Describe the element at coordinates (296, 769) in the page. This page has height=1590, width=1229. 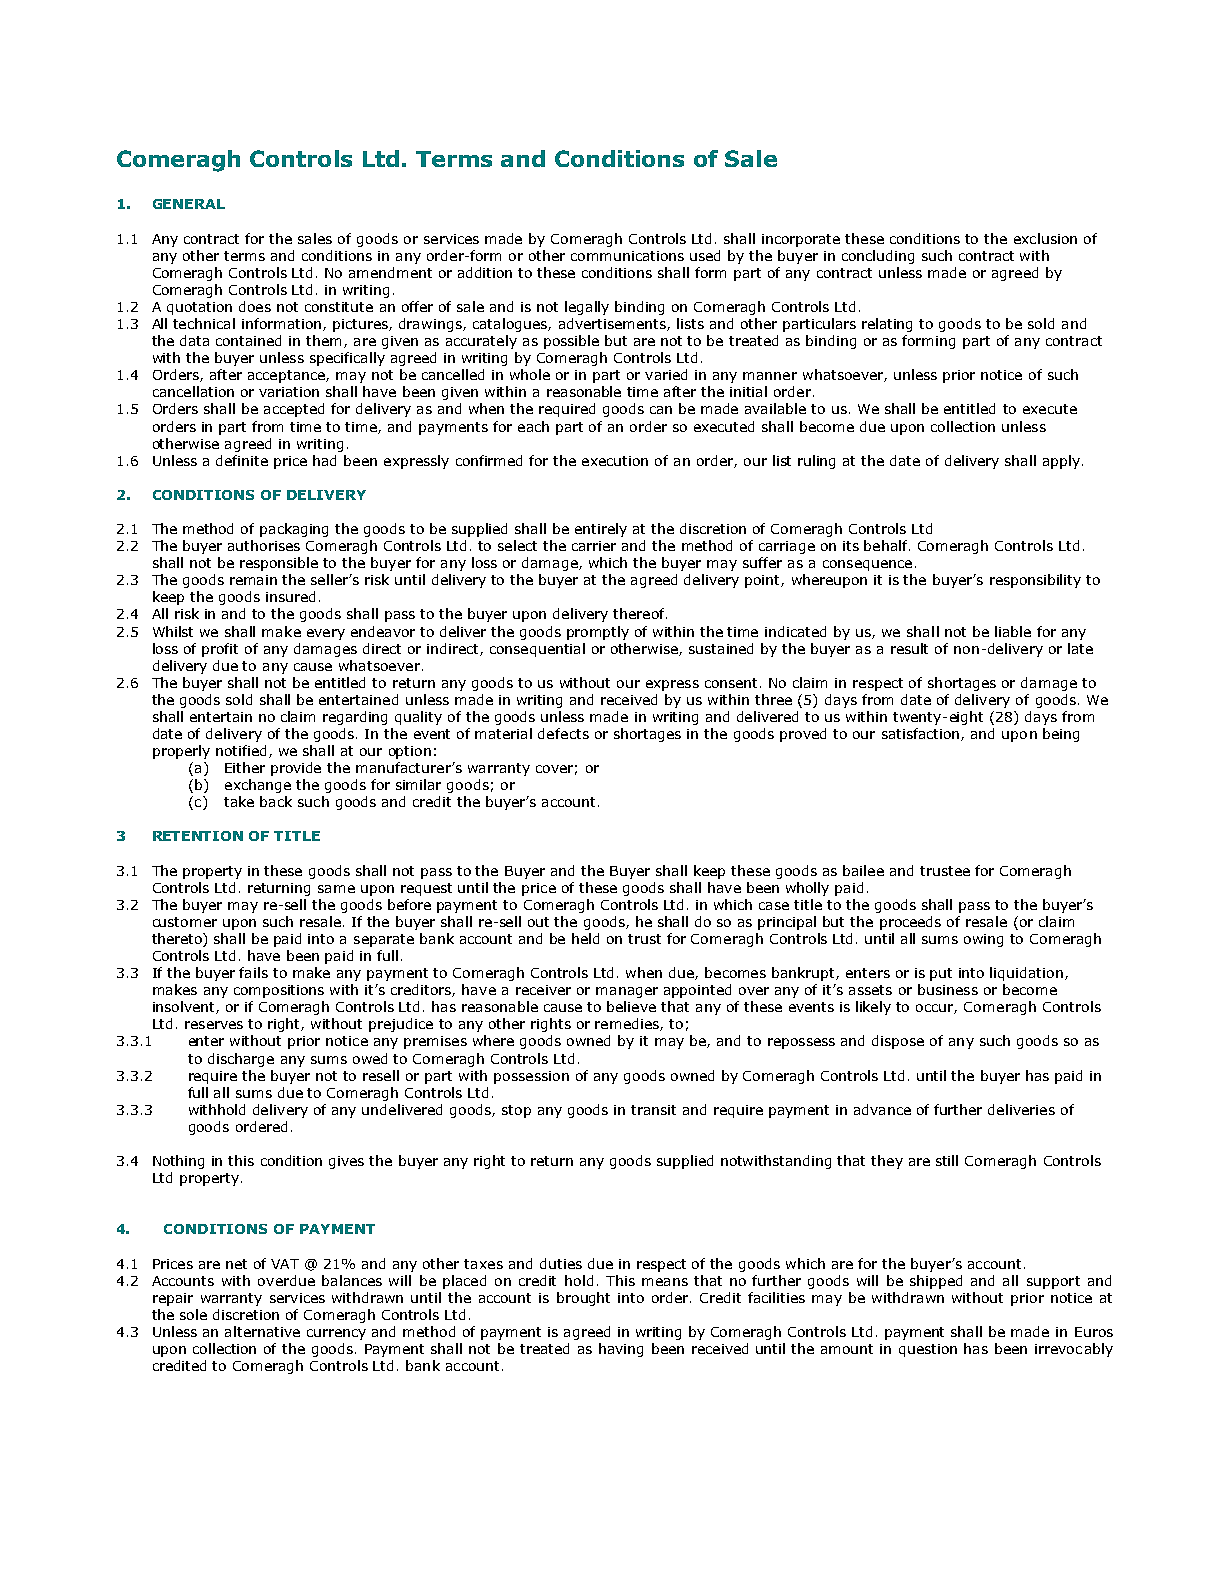
I see `provide` at that location.
